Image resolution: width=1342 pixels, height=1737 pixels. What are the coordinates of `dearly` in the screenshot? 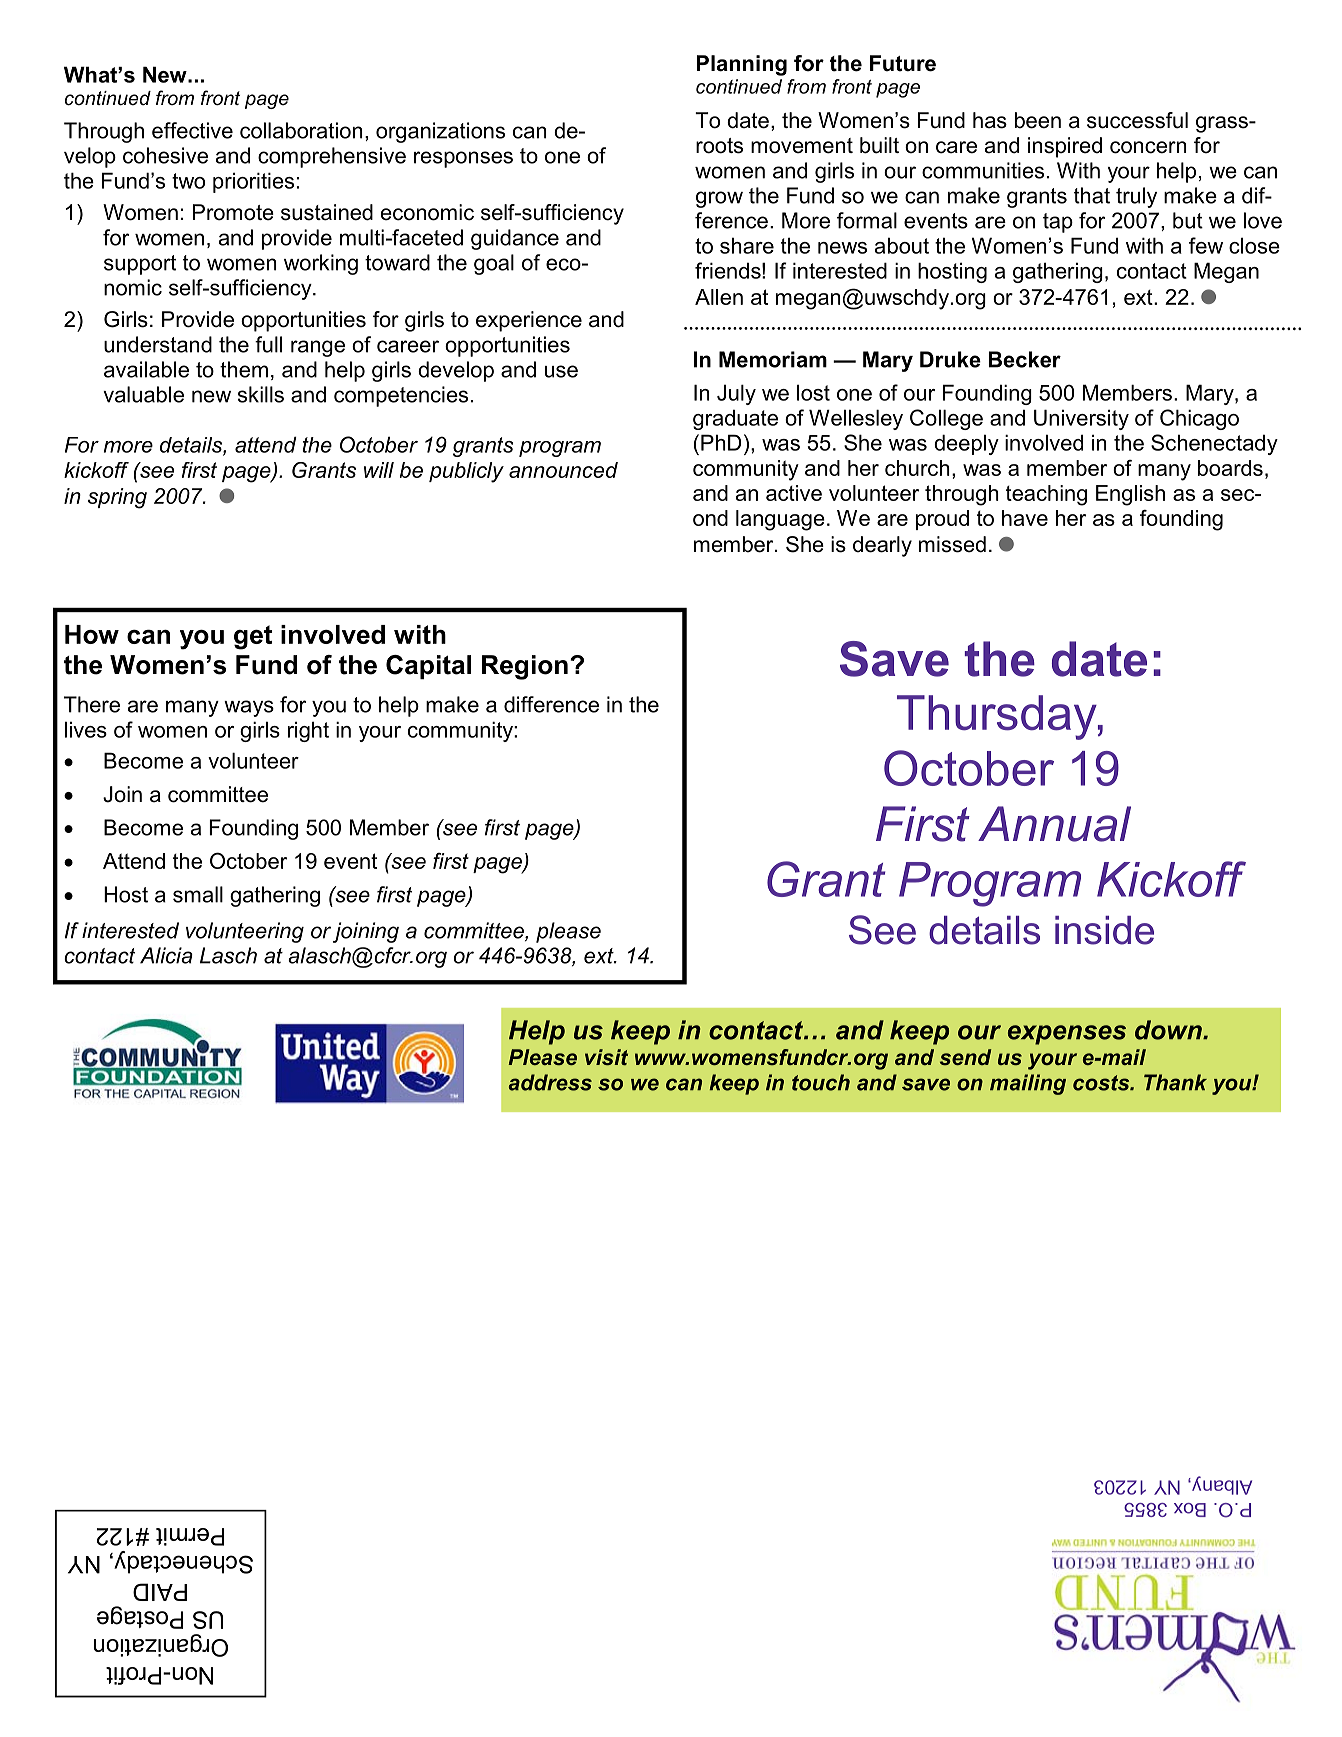 It's located at (882, 546).
